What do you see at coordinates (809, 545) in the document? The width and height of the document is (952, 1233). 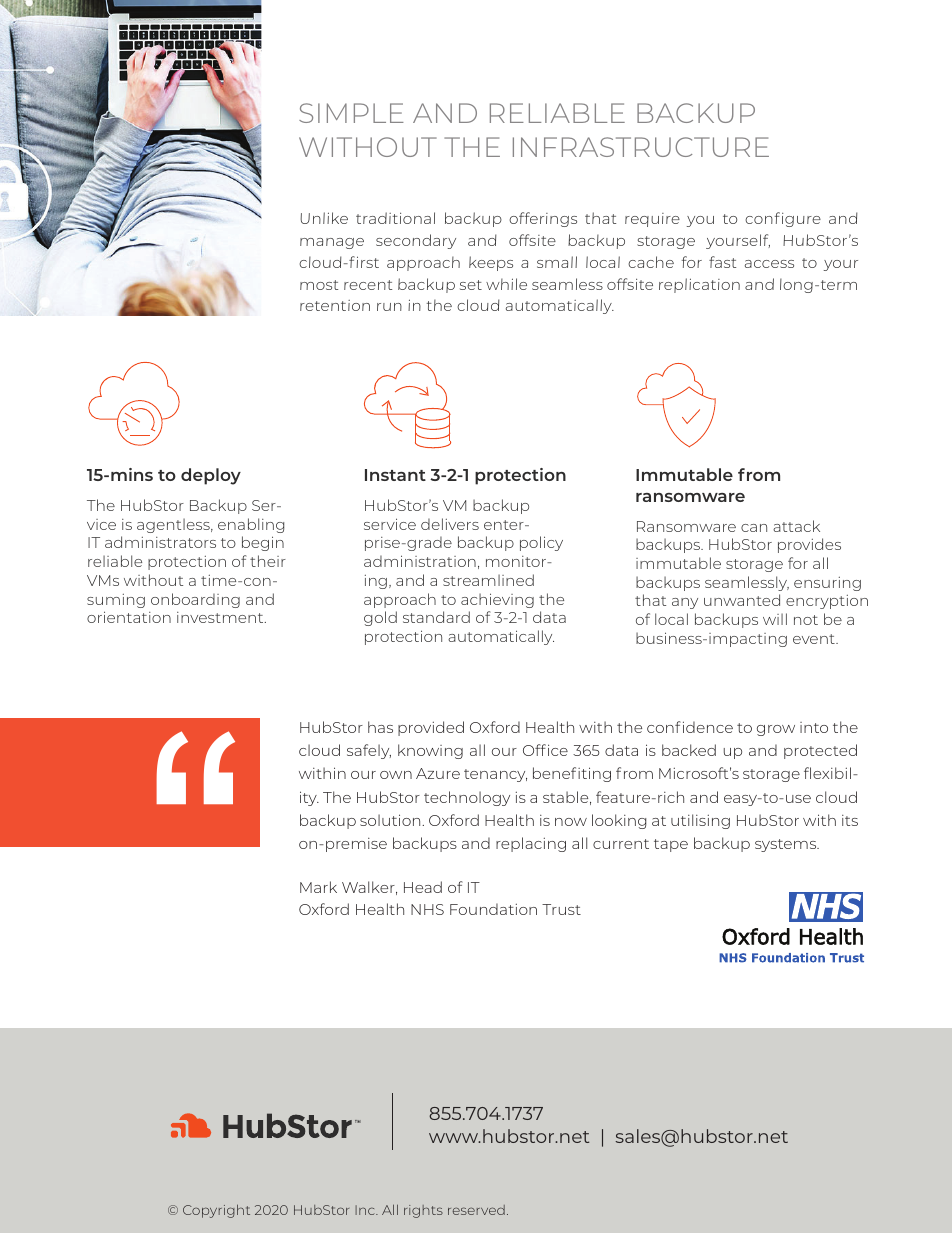 I see `provides` at bounding box center [809, 545].
